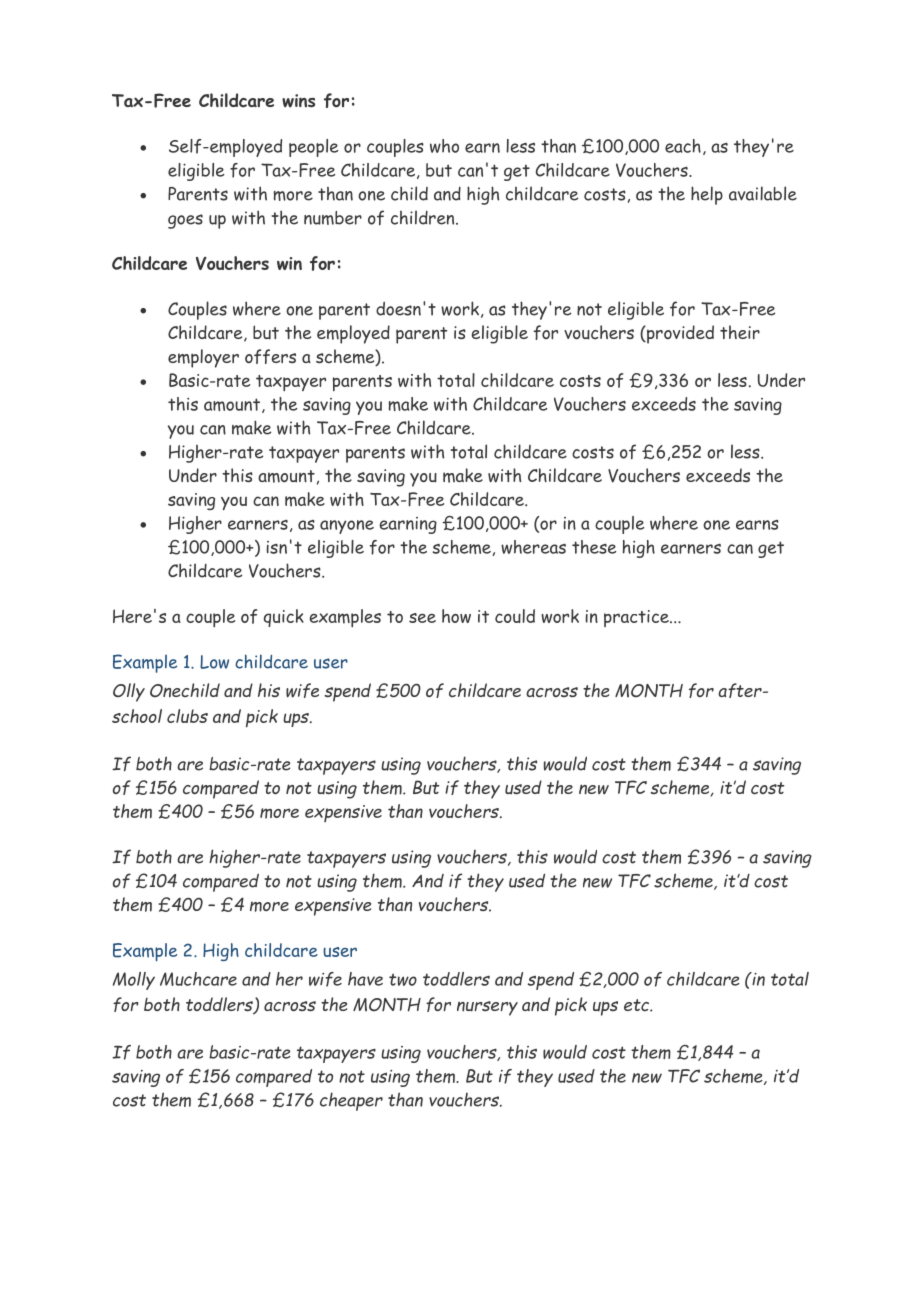 This screenshot has width=924, height=1308. I want to click on practice, so click(637, 618).
